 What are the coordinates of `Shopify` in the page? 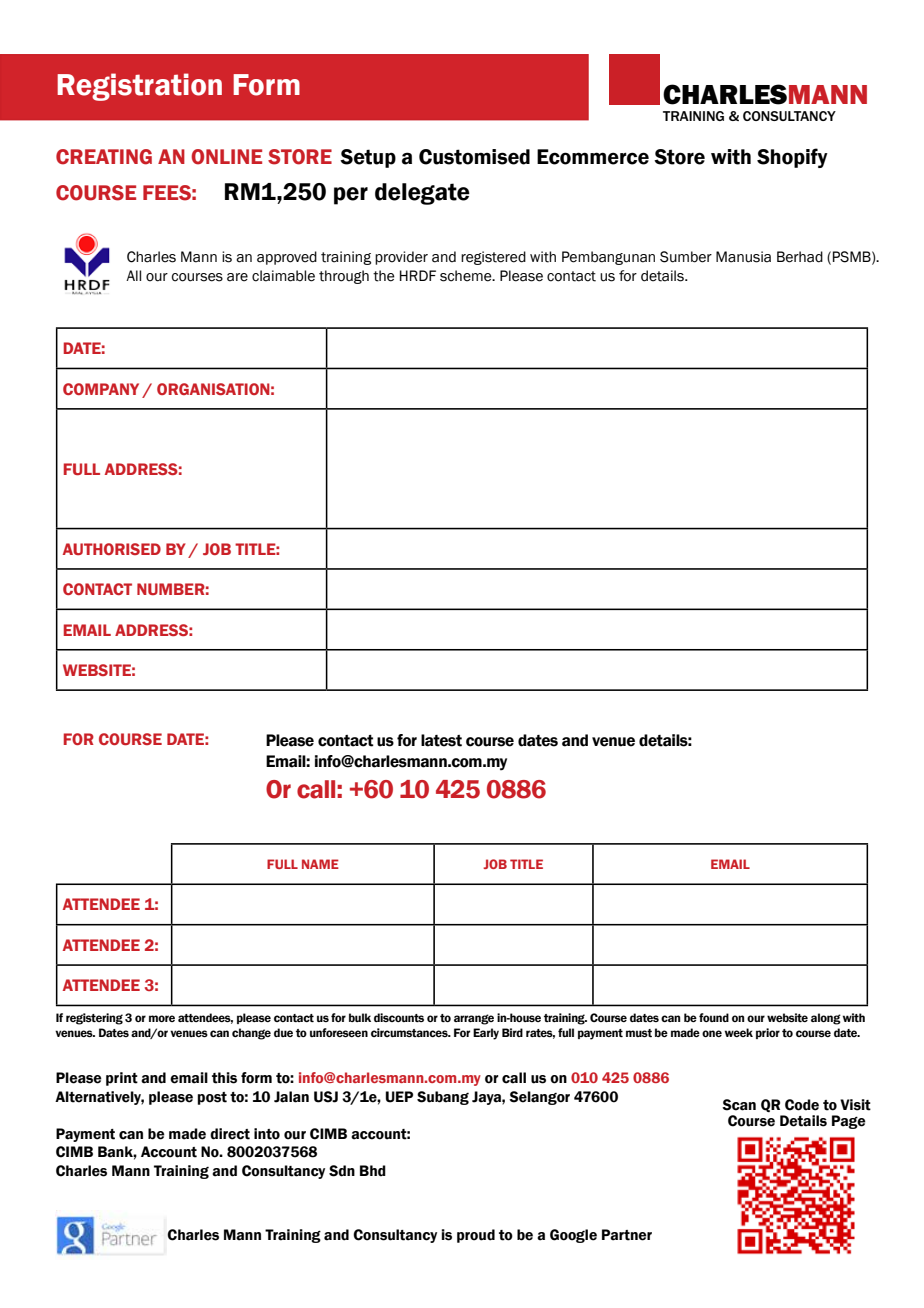 It's located at (792, 158).
